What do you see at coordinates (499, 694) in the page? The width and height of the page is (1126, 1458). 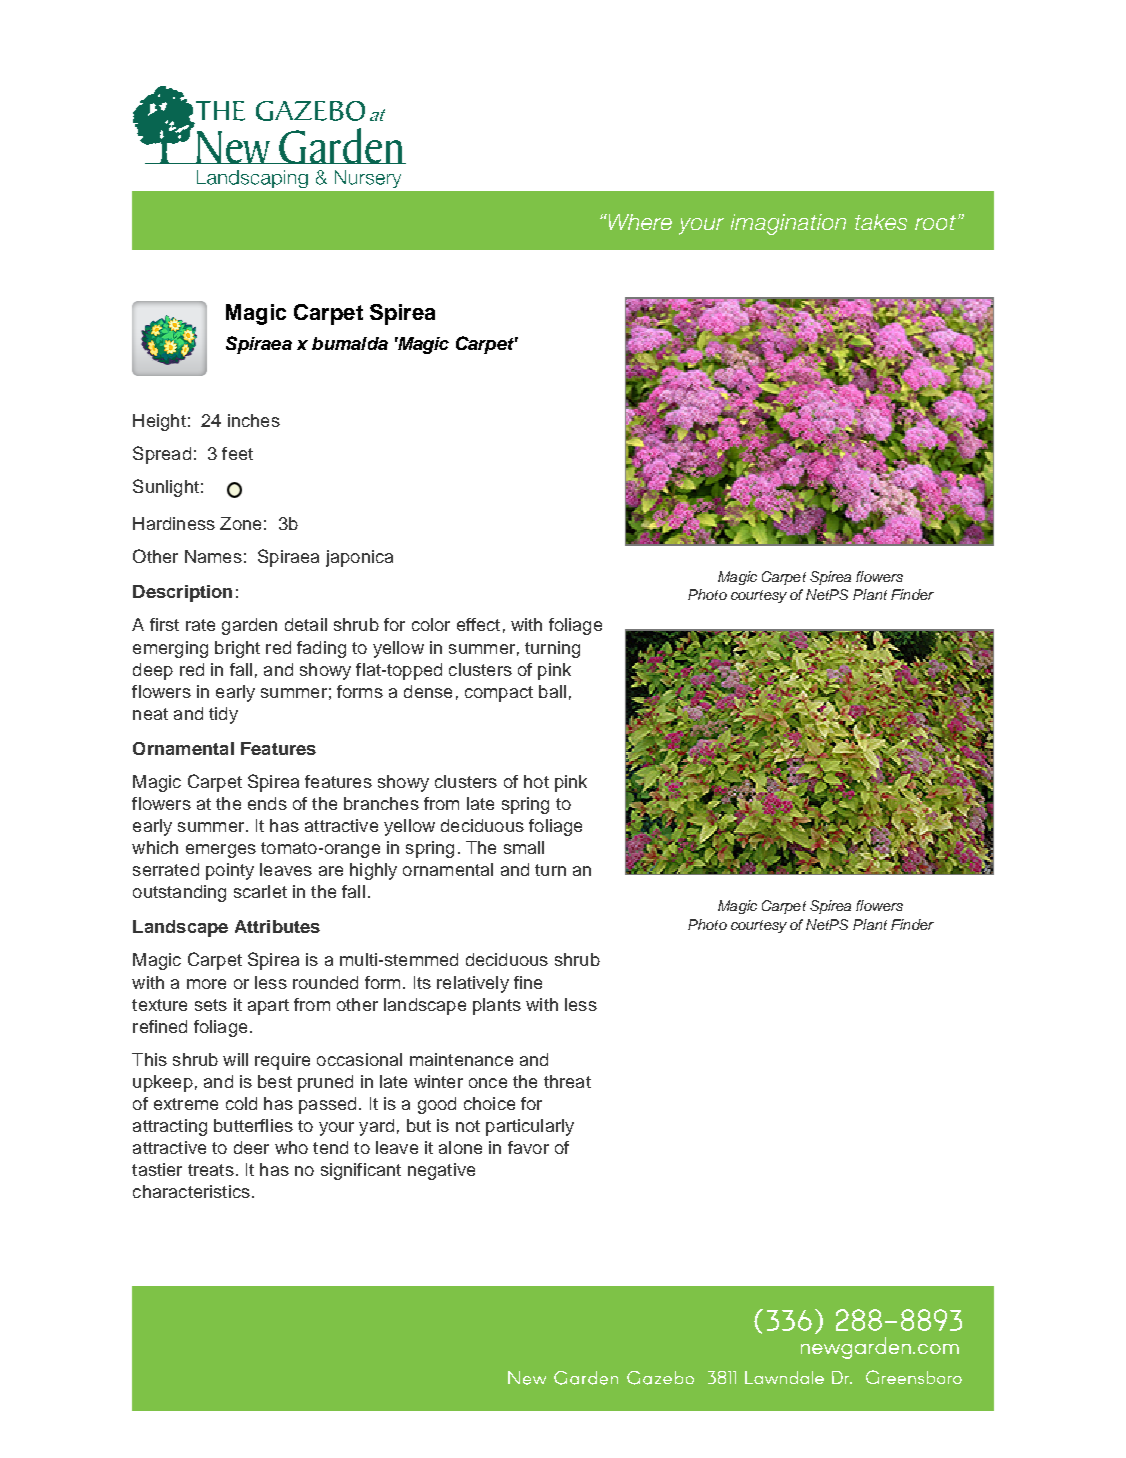 I see `compact` at bounding box center [499, 694].
